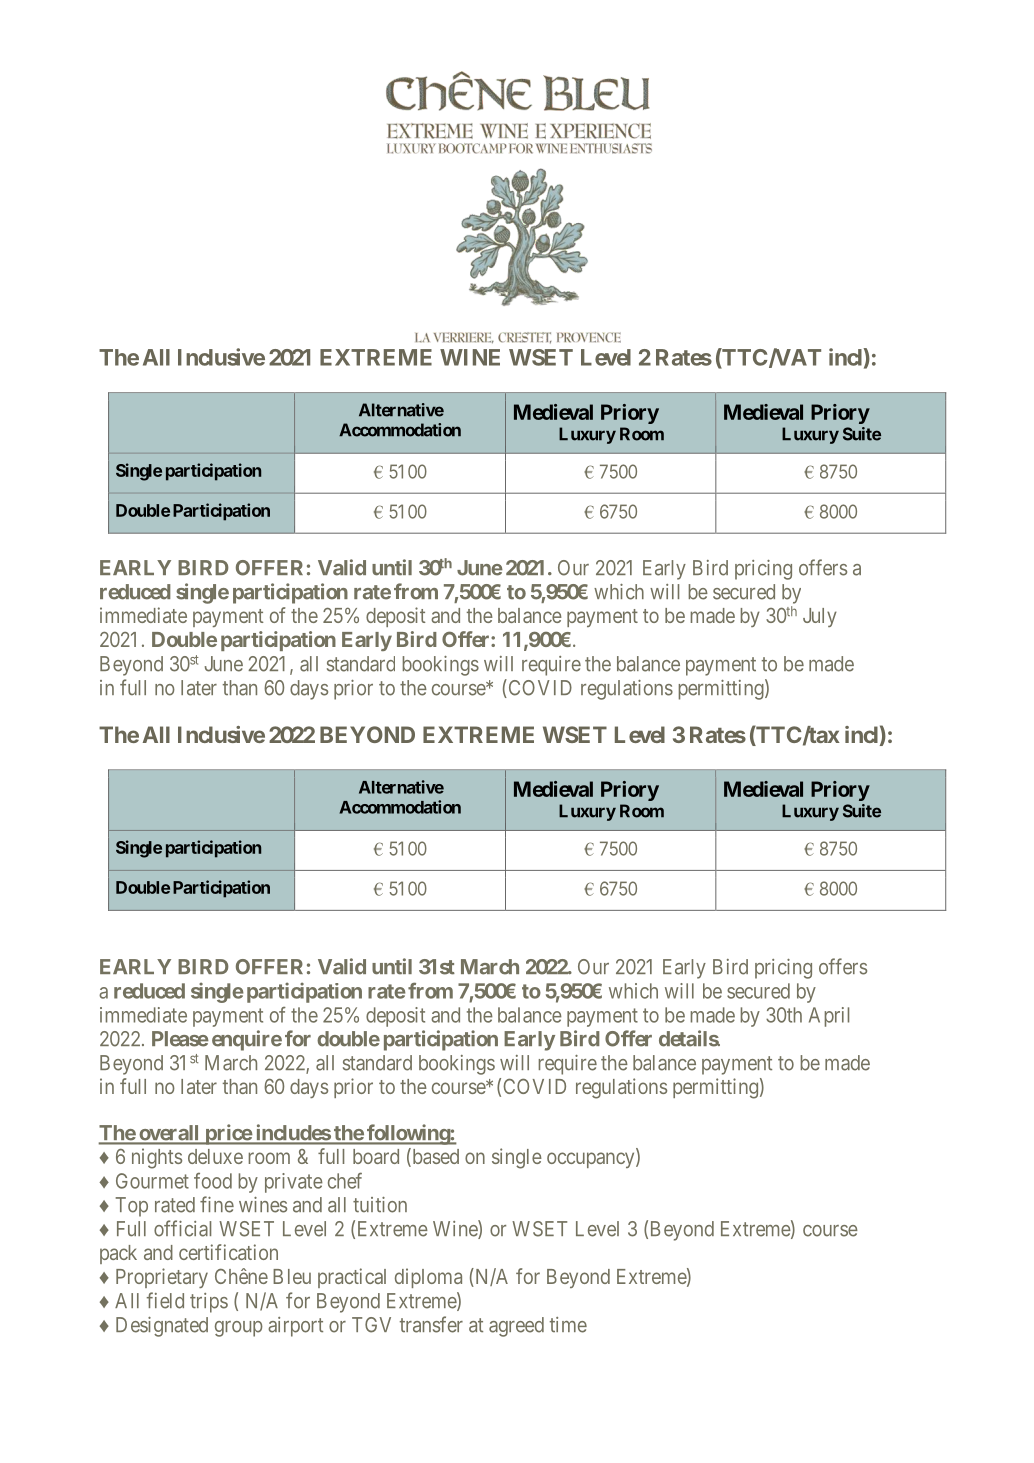  I want to click on private, so click(294, 1183).
